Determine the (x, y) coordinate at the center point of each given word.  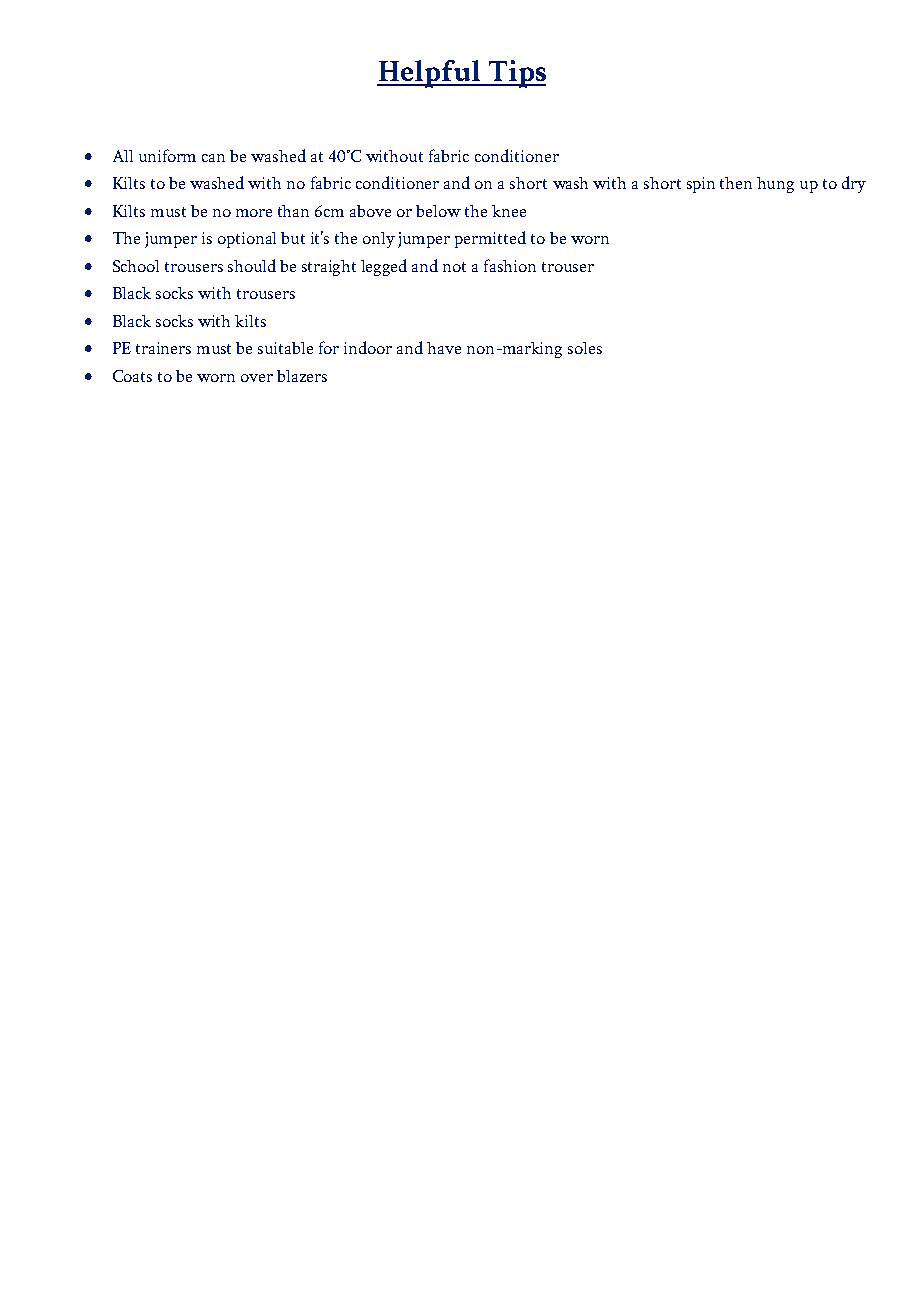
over (257, 378)
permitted (490, 239)
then (736, 183)
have (444, 348)
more (254, 213)
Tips (516, 74)
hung (775, 185)
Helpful (430, 74)
